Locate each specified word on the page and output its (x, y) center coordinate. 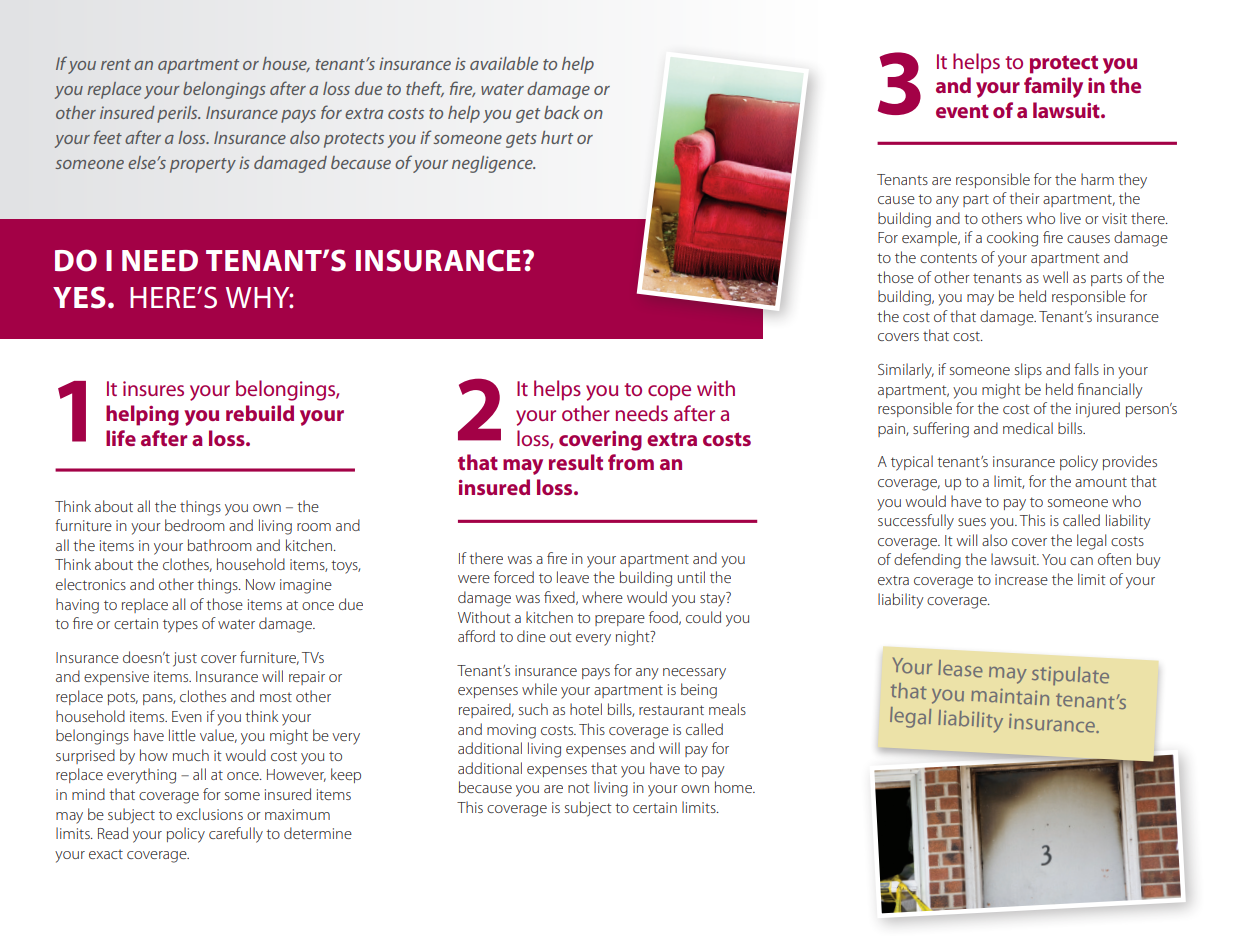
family (1053, 87)
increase (1021, 579)
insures (153, 388)
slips (1028, 370)
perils (178, 114)
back (562, 112)
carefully (236, 835)
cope (669, 393)
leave (573, 577)
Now (260, 584)
